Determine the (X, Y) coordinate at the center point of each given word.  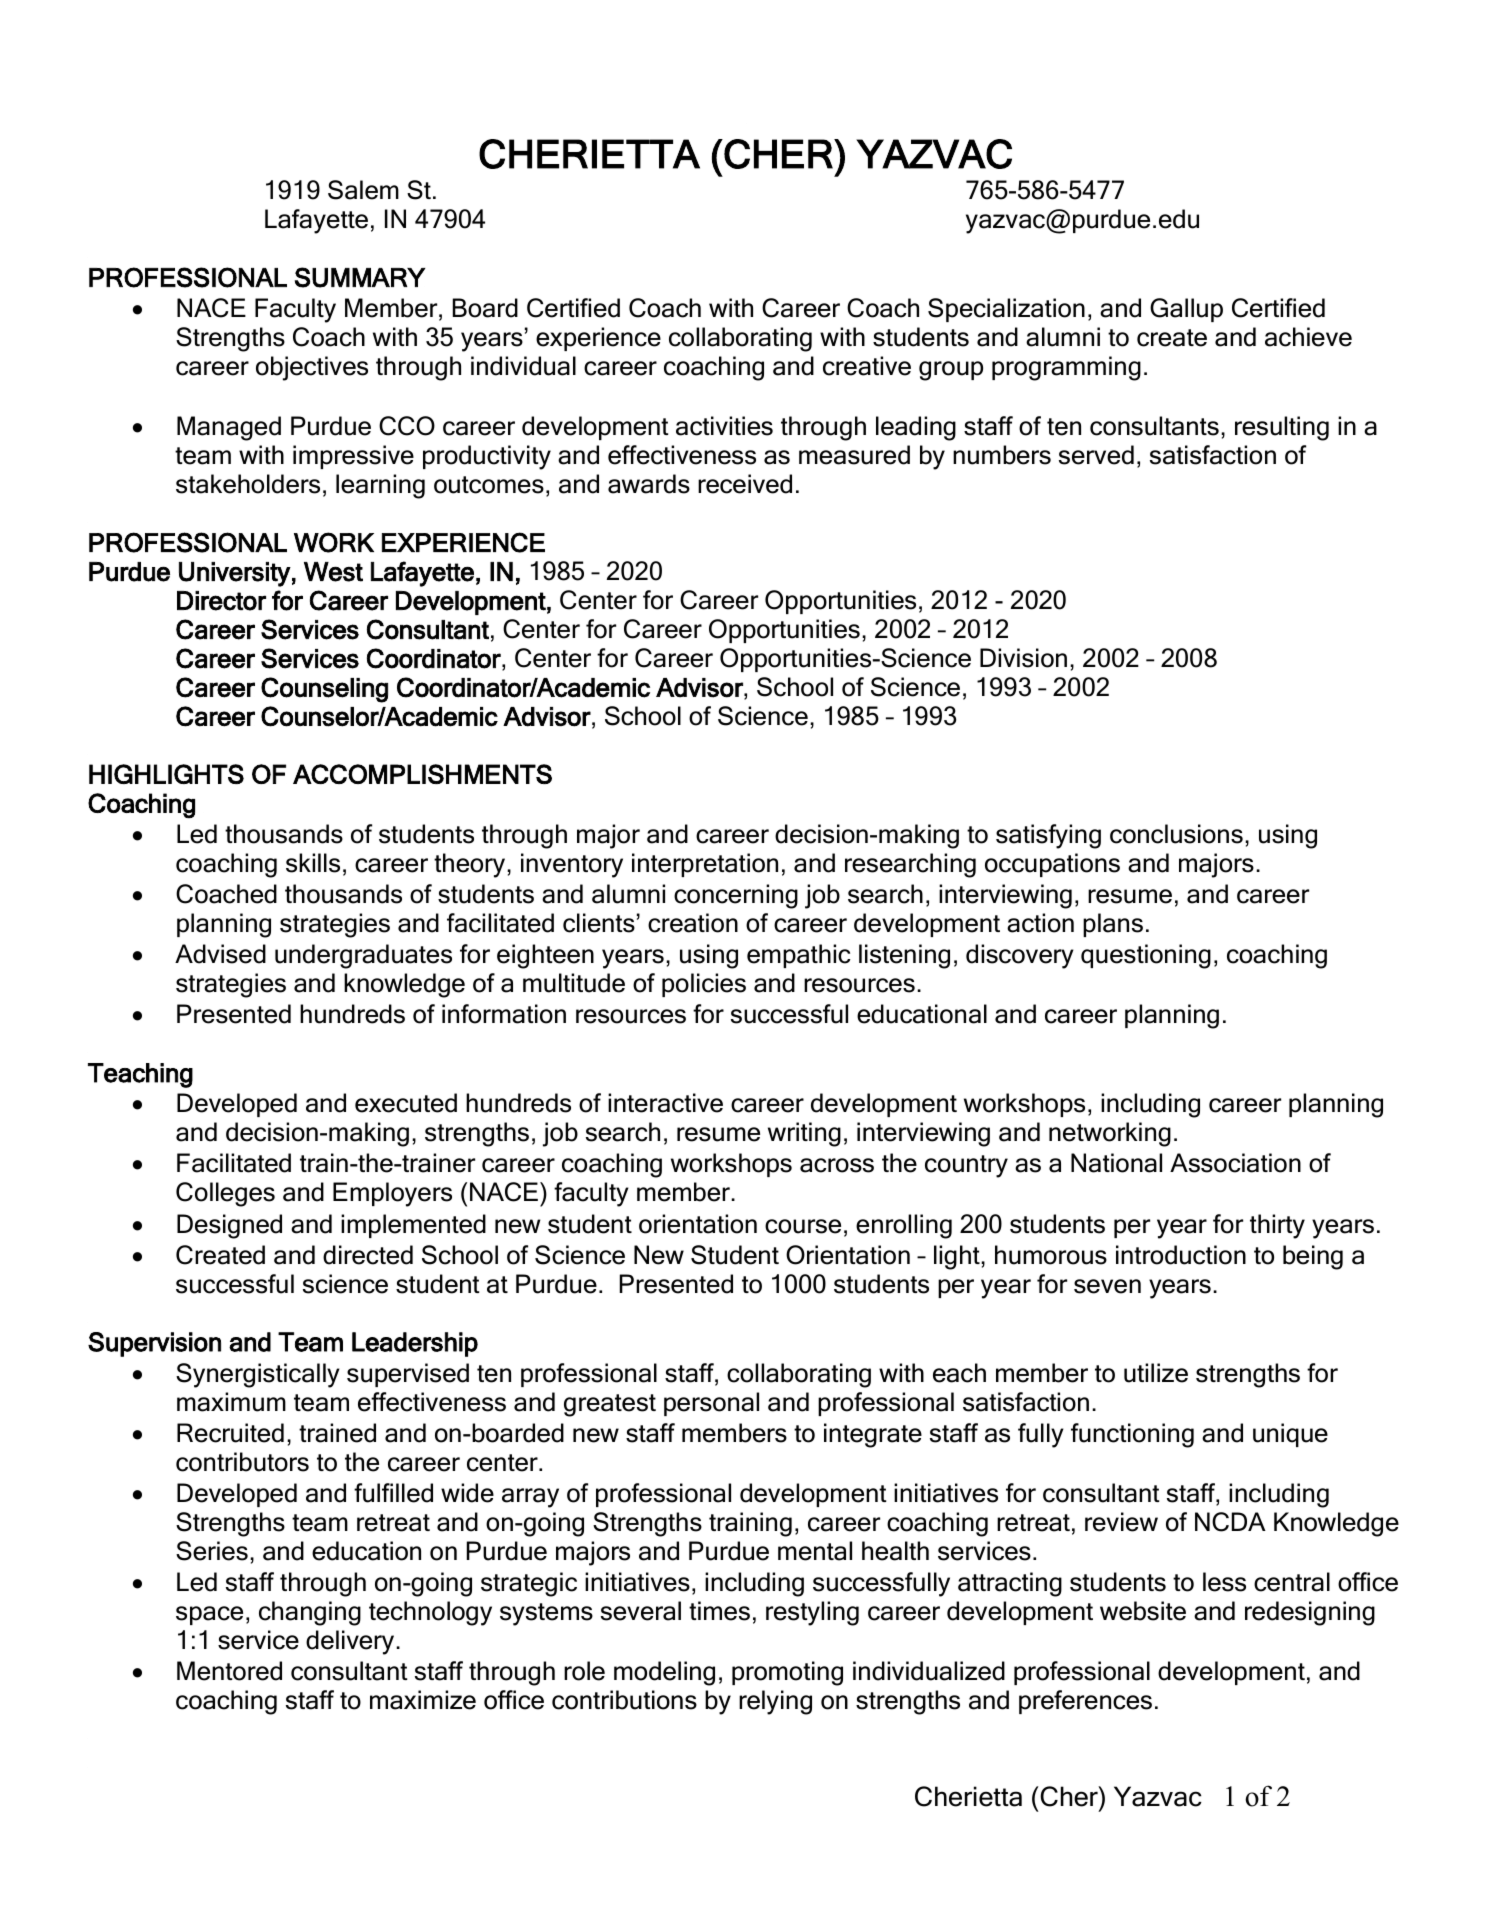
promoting (787, 1673)
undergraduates (363, 956)
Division (1023, 658)
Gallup (1186, 310)
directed (368, 1255)
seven (1107, 1286)
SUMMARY (360, 277)
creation (693, 923)
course (803, 1226)
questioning (1146, 956)
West (333, 572)
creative (867, 366)
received (745, 484)
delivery (351, 1642)
